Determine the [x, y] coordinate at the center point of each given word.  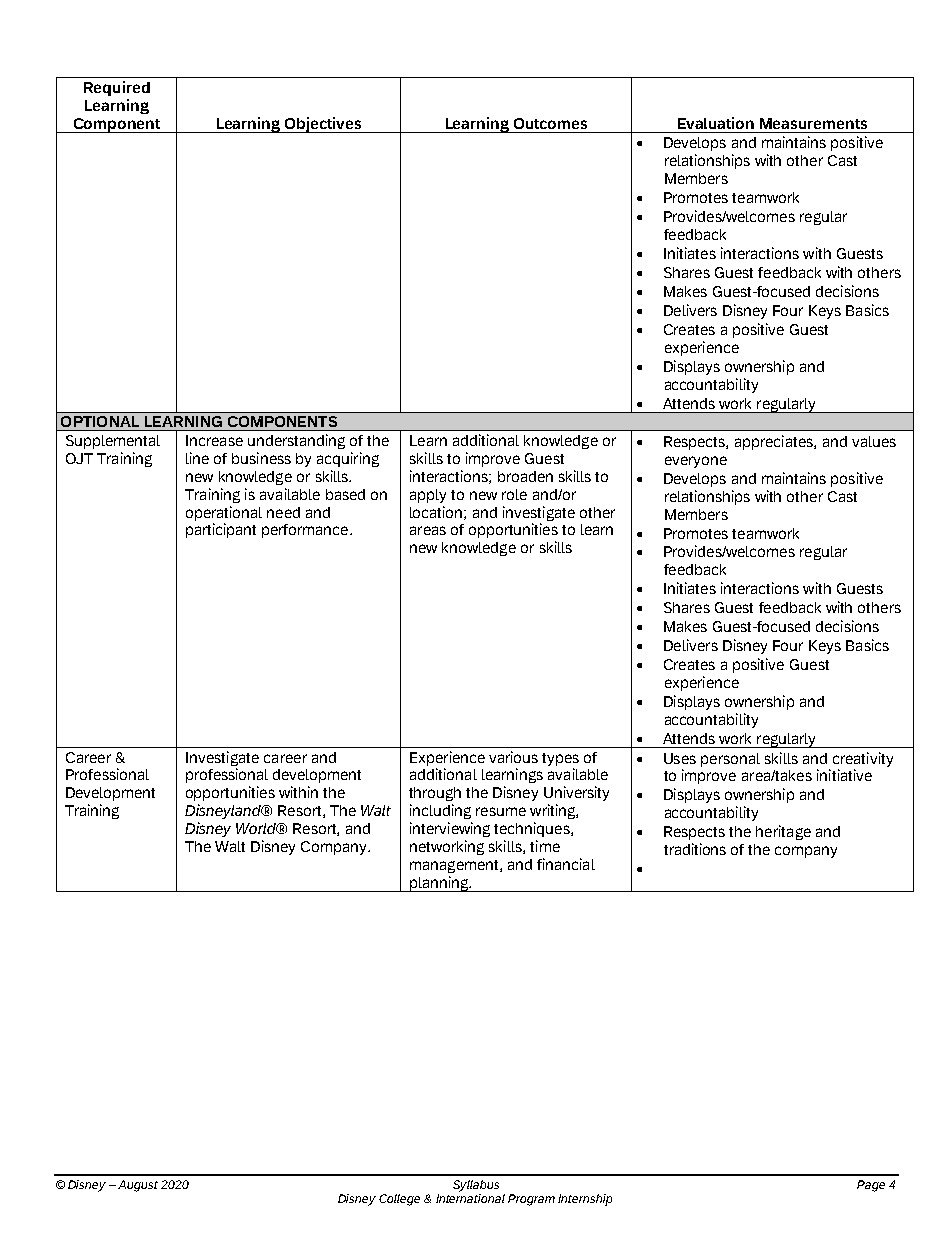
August [138, 1186]
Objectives [323, 125]
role [514, 494]
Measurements [813, 123]
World [257, 828]
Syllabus [476, 1186]
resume [501, 811]
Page [871, 1186]
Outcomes [550, 123]
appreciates [775, 442]
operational [224, 513]
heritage [783, 832]
